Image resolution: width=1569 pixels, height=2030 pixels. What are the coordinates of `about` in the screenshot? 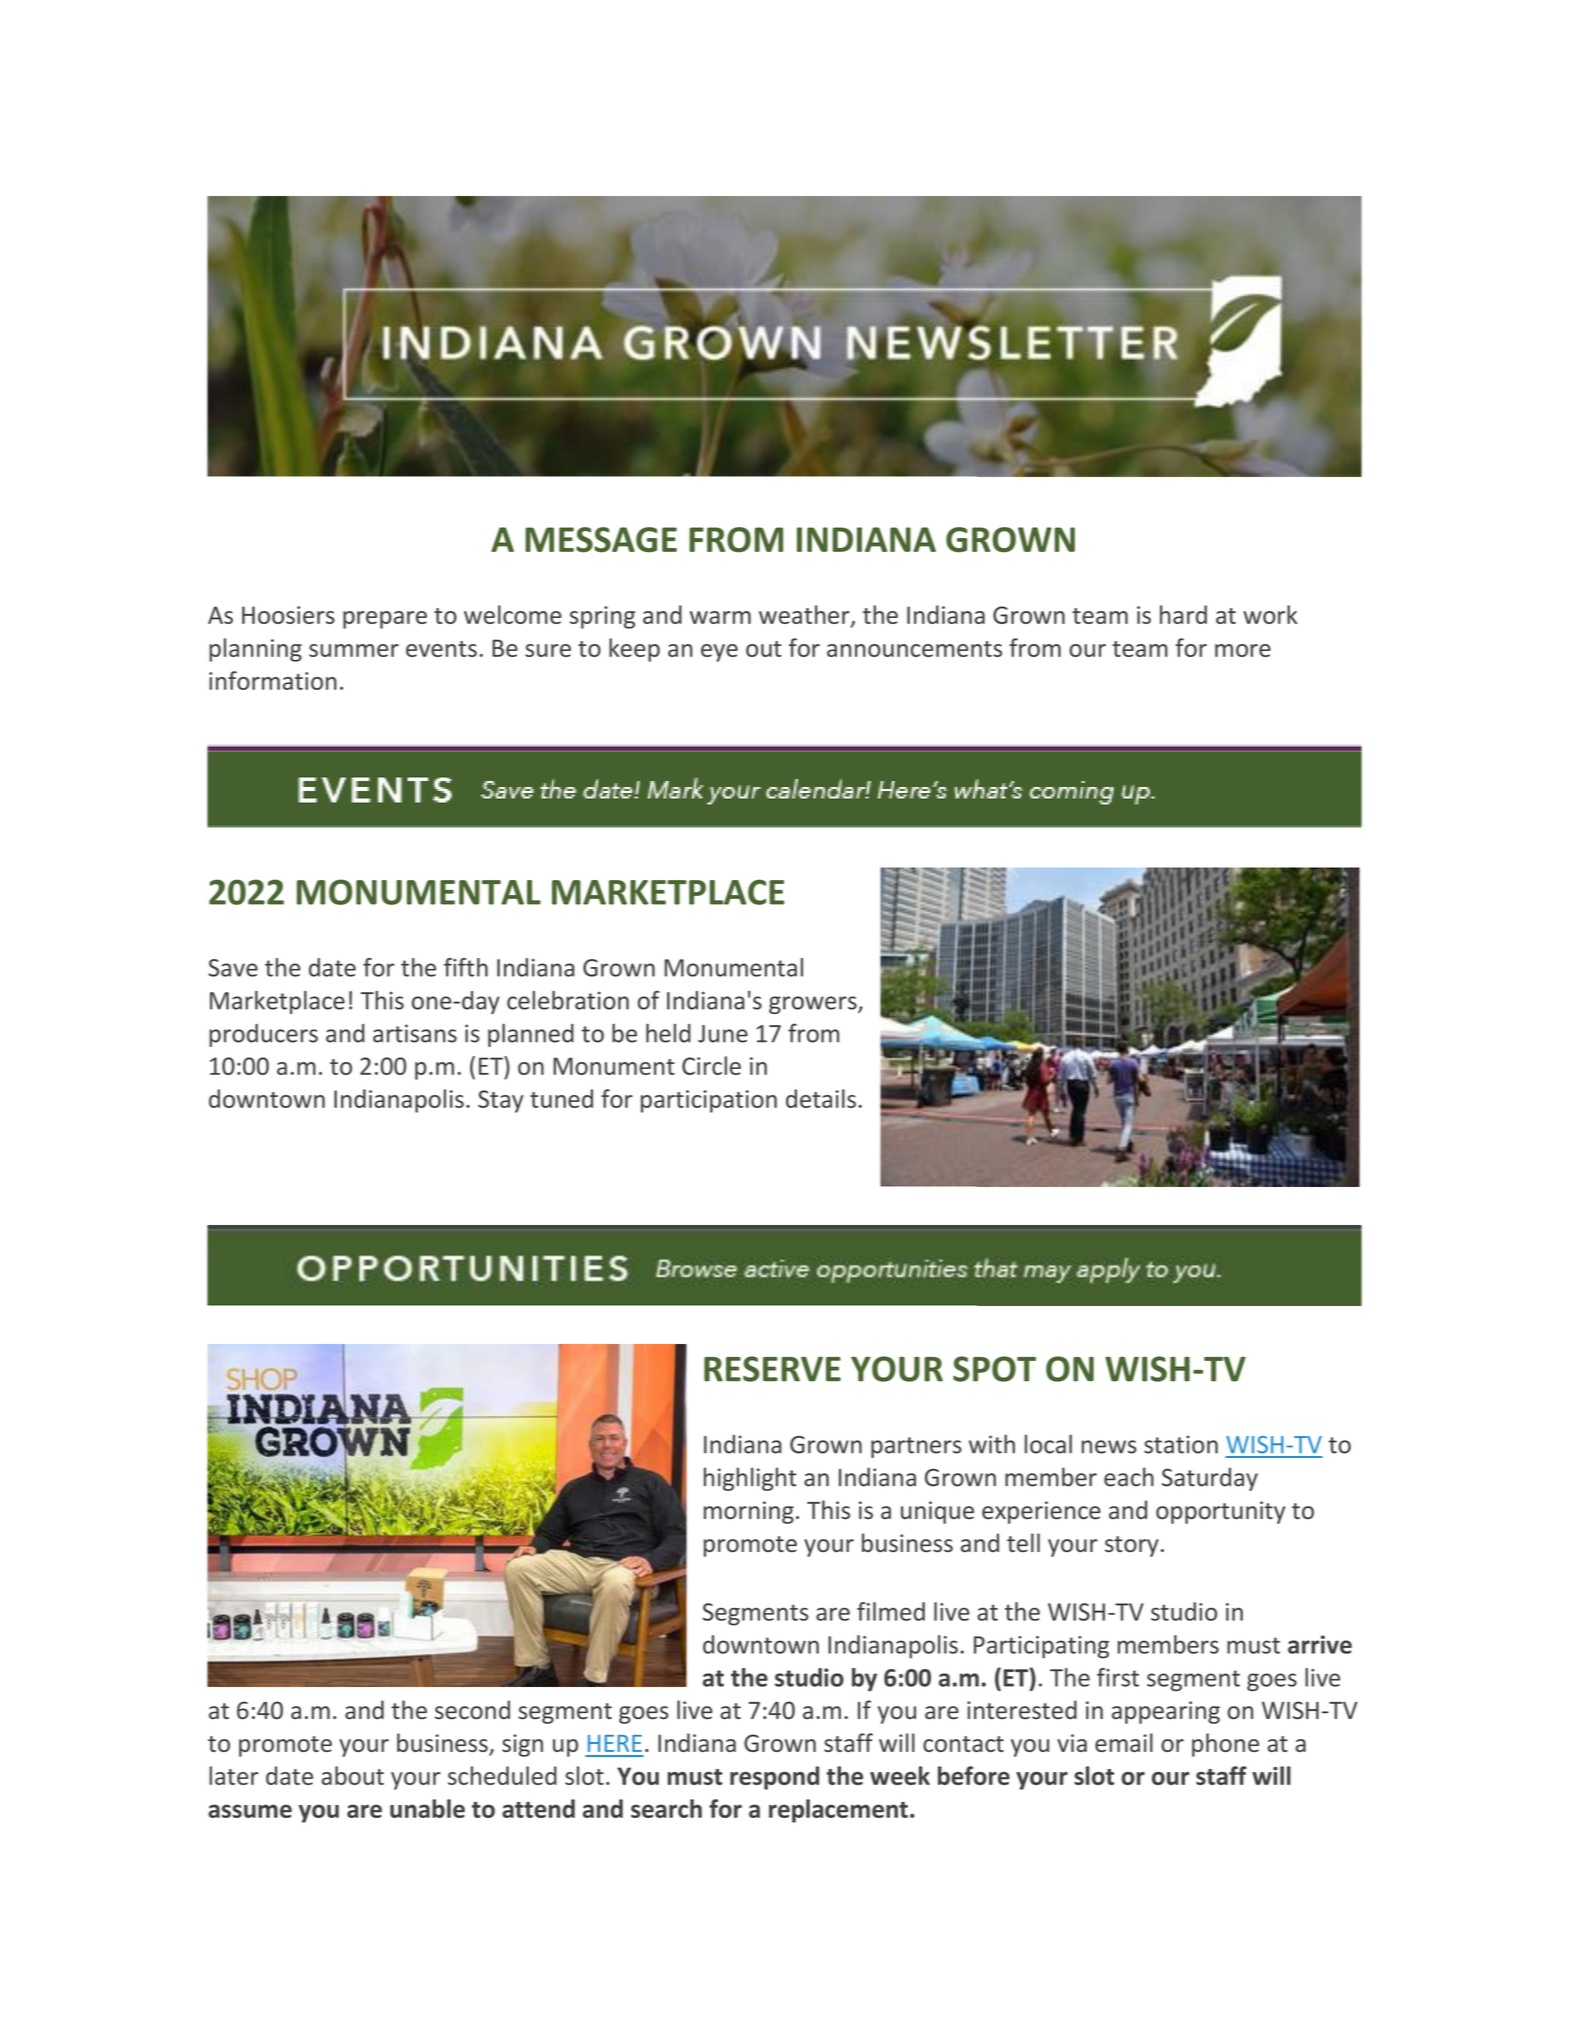 It's located at (352, 1775).
